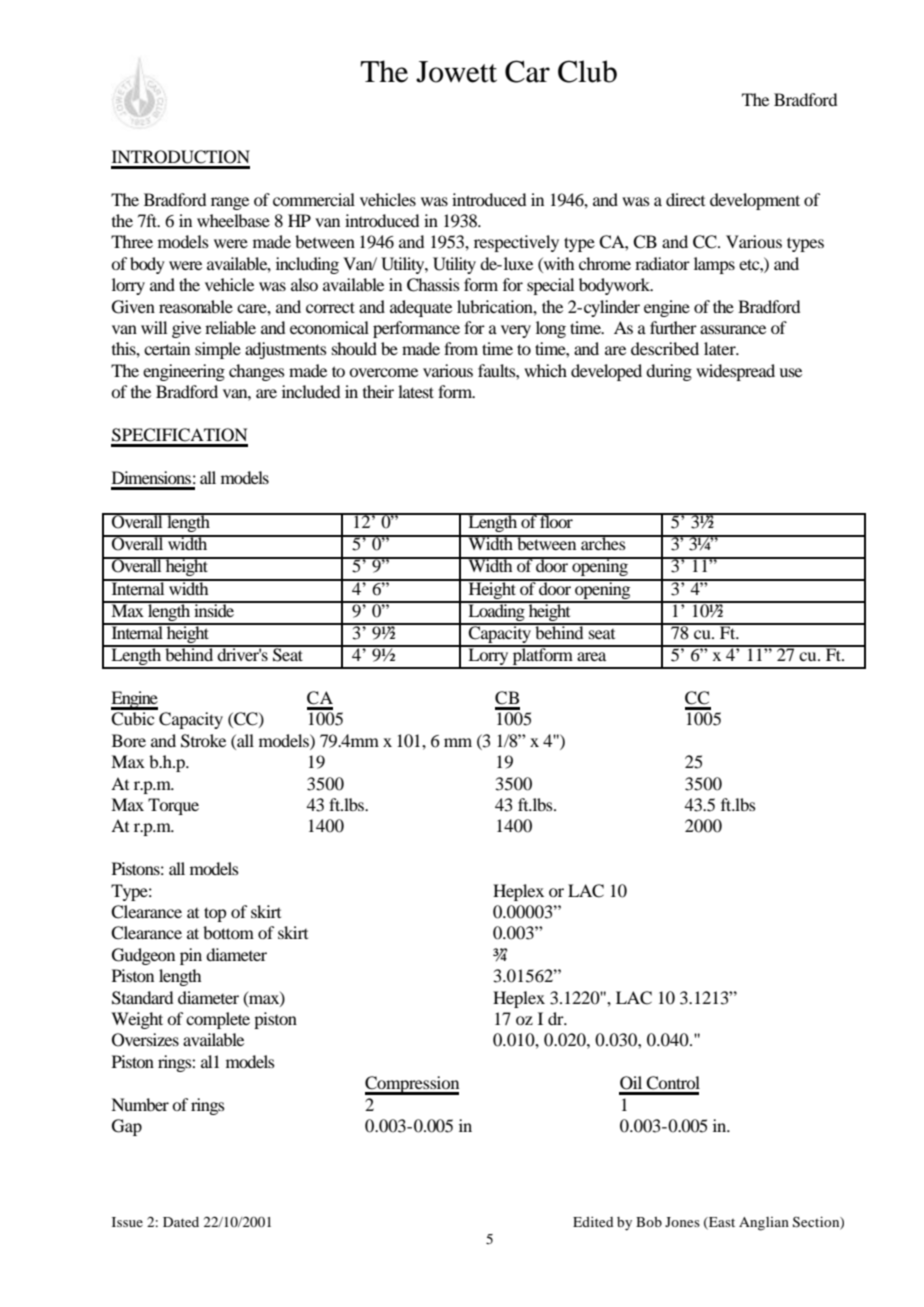  Describe the element at coordinates (181, 157) in the image. I see `INTRODUCTION` at that location.
